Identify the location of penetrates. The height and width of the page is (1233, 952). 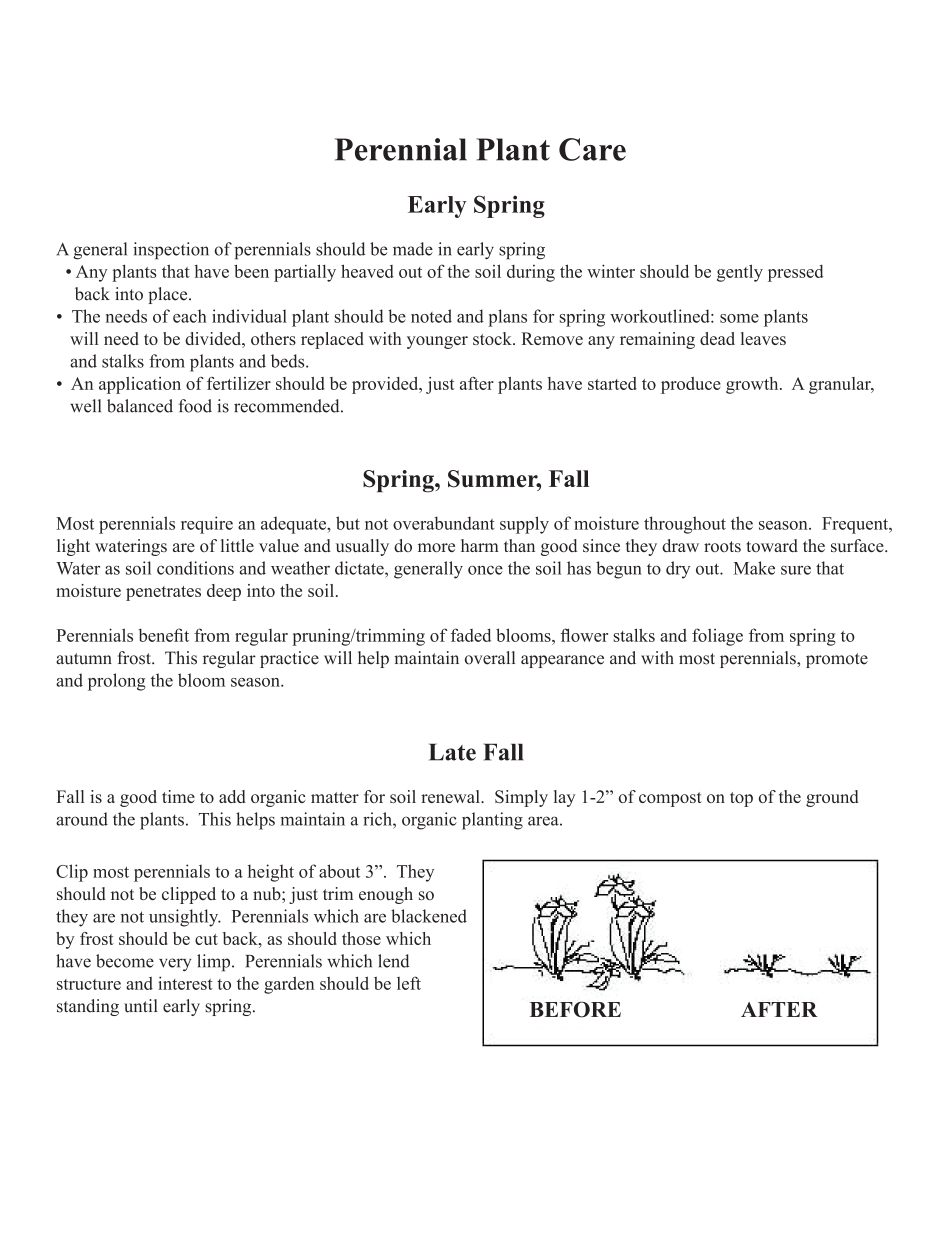
(163, 593).
